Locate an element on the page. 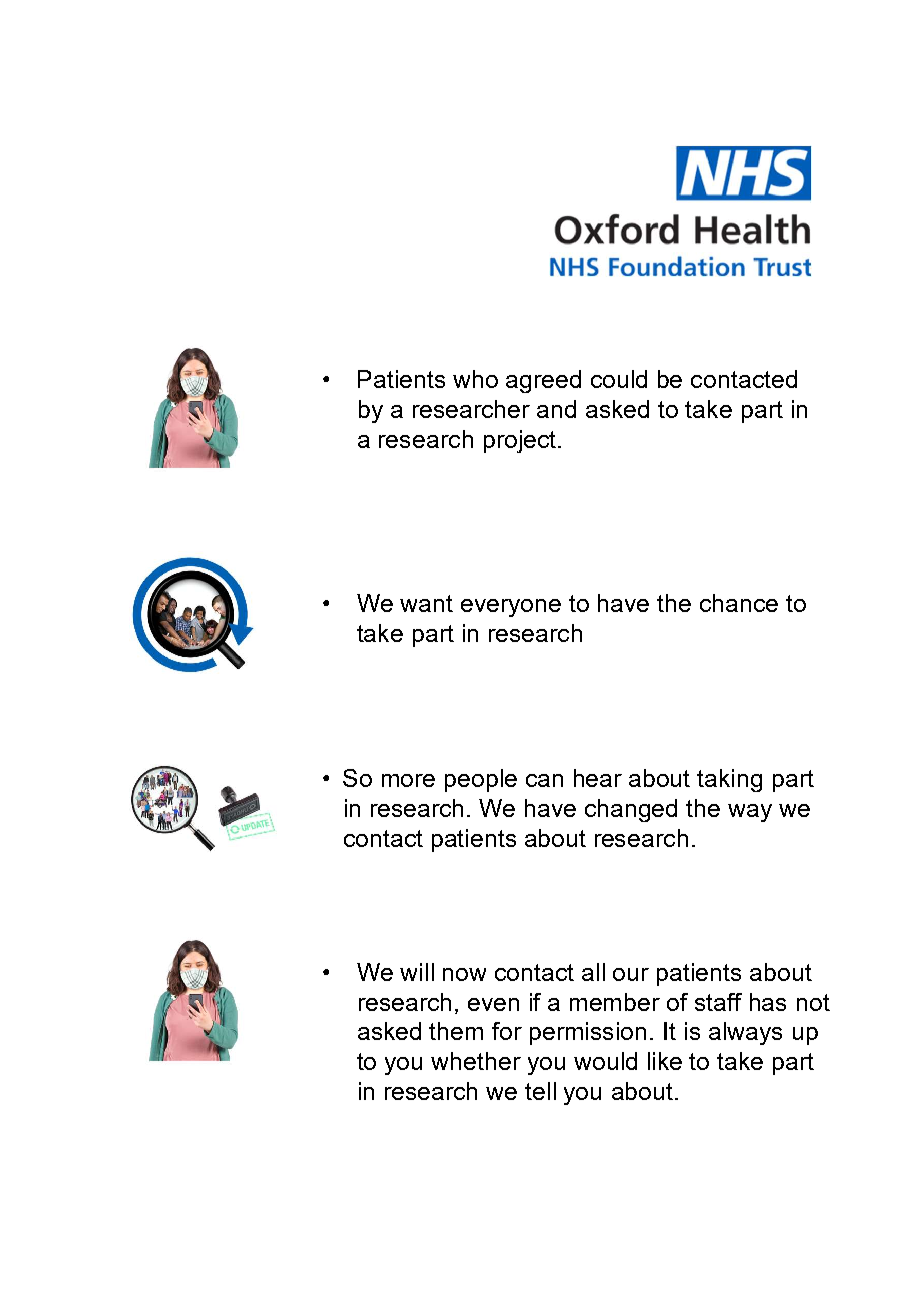 The width and height of the image is (924, 1308). hear is located at coordinates (598, 778).
